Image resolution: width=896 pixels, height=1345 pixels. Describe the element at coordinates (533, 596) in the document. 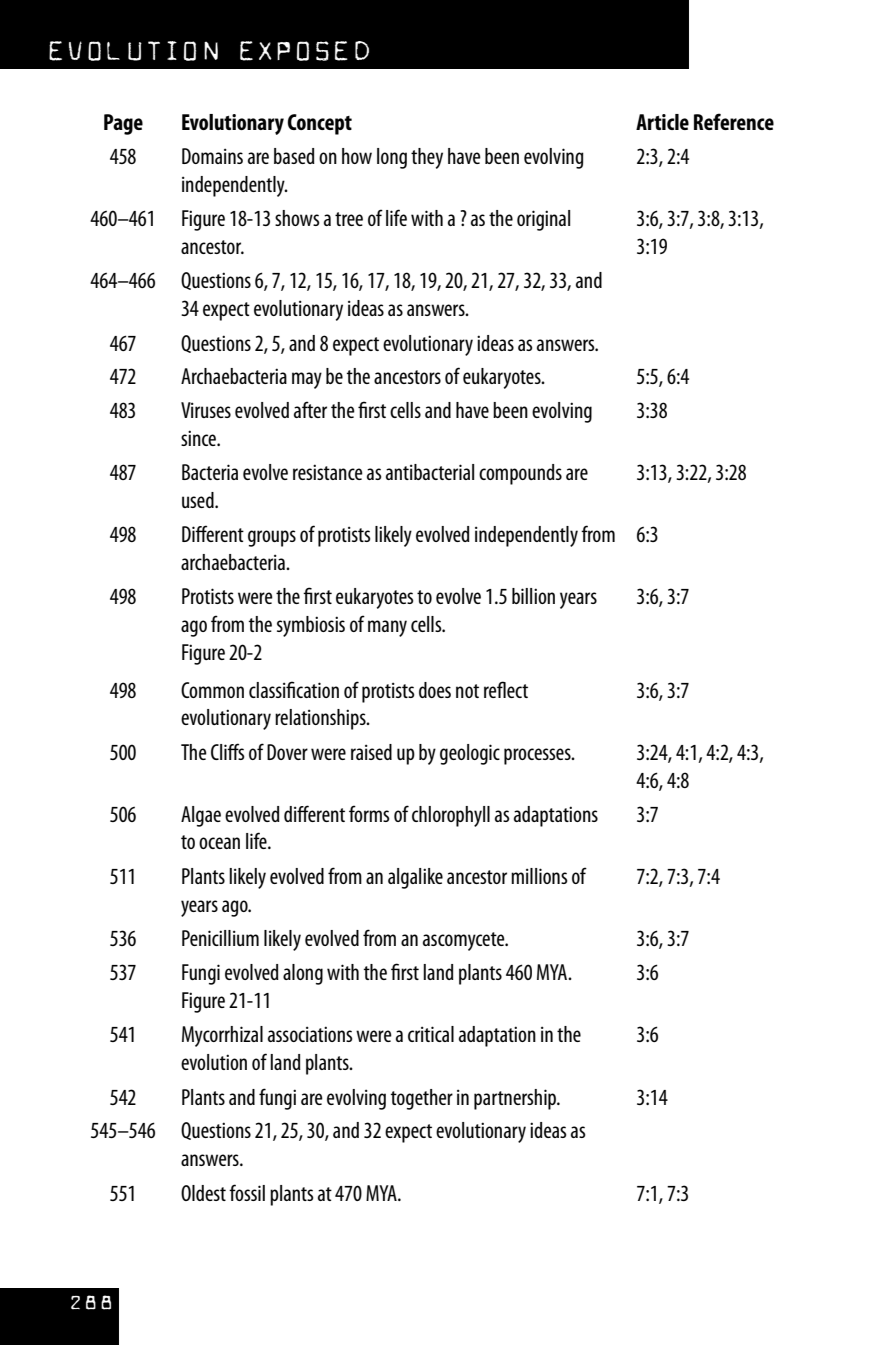

I see `billion` at that location.
